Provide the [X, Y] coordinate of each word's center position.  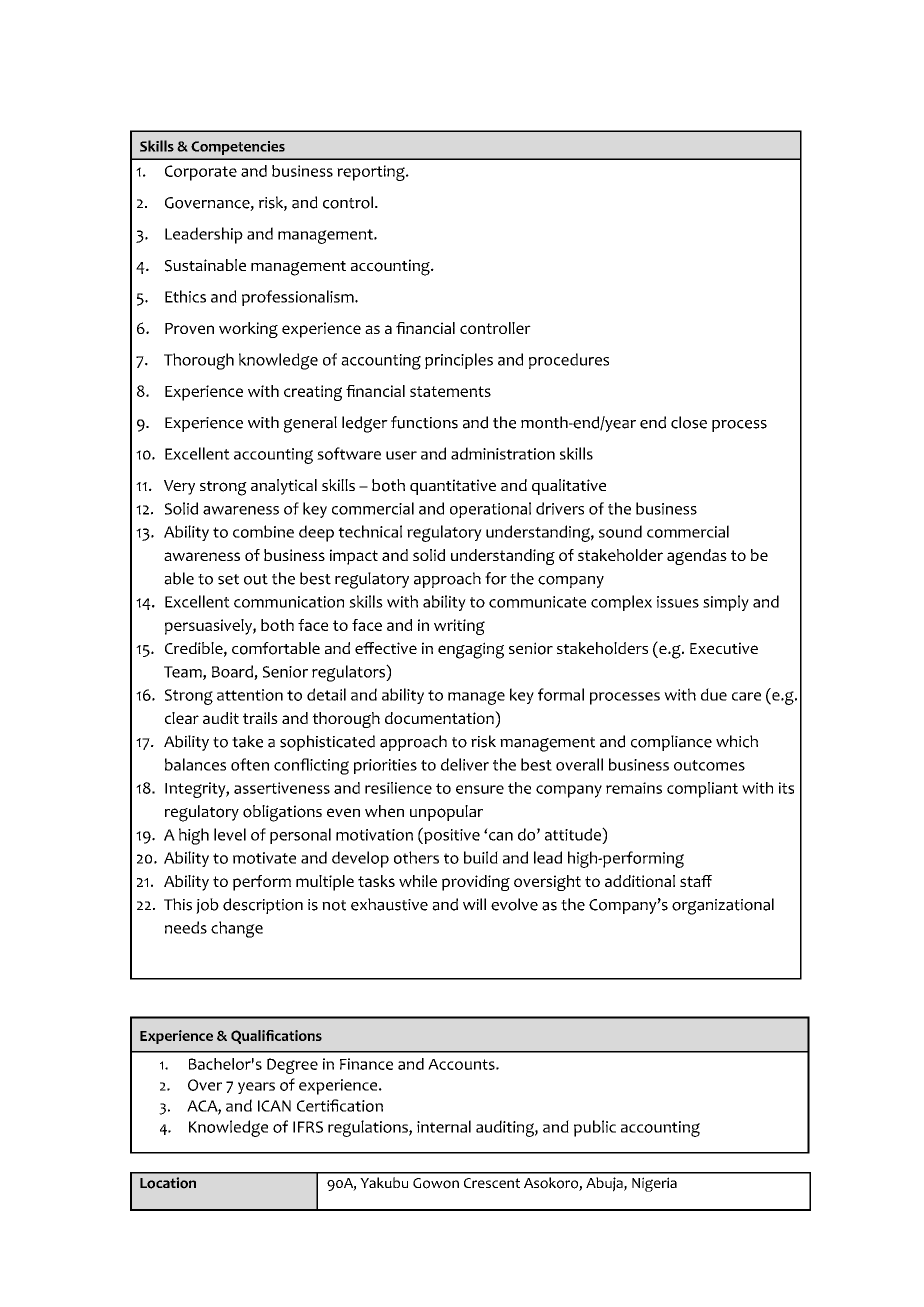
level [230, 834]
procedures [569, 361]
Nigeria [654, 1184]
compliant [702, 790]
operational [490, 510]
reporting [372, 173]
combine [263, 531]
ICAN [274, 1106]
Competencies [238, 148]
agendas [697, 557]
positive [451, 835]
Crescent [492, 1183]
